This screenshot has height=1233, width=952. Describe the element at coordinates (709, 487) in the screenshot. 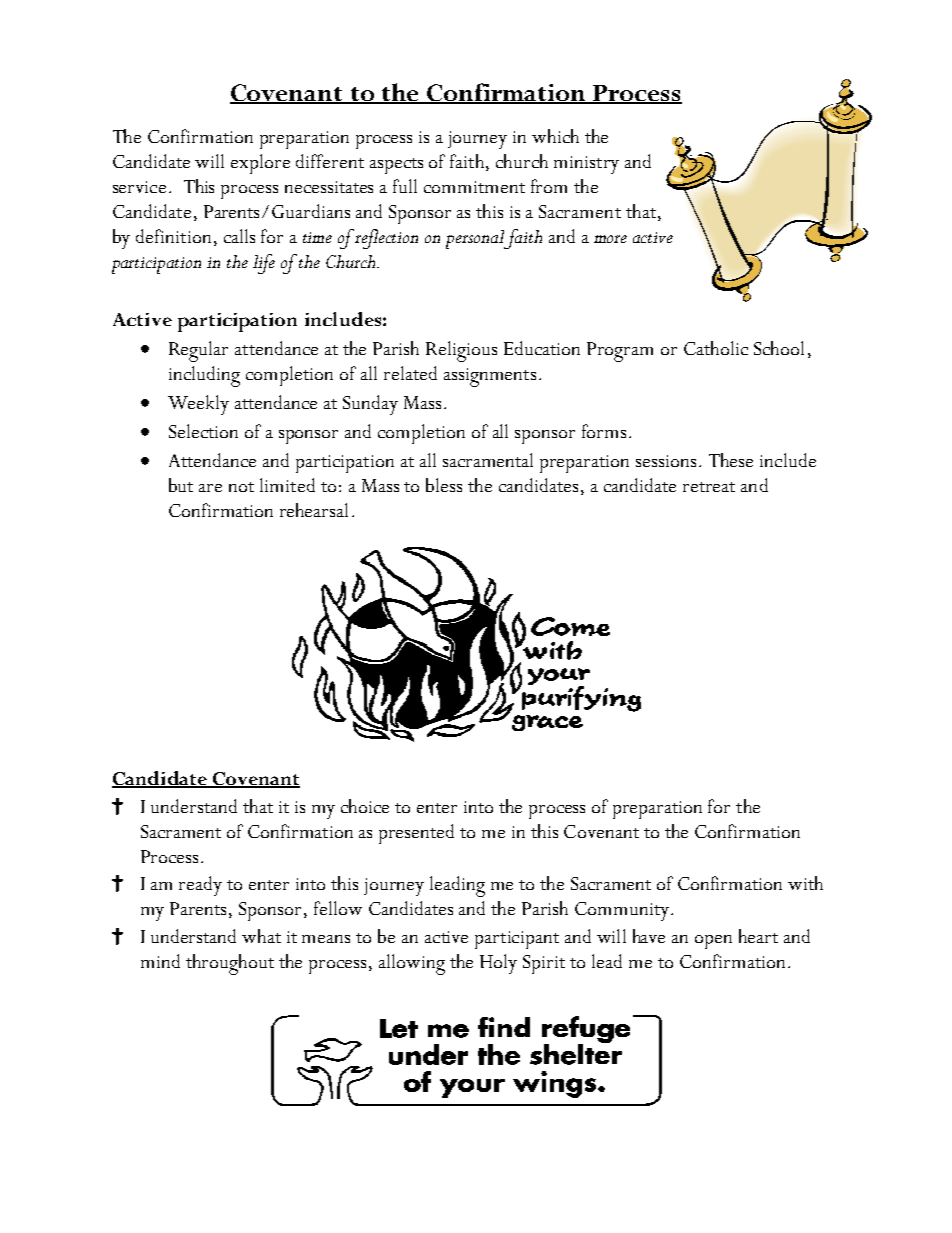

I see `retreat` at that location.
